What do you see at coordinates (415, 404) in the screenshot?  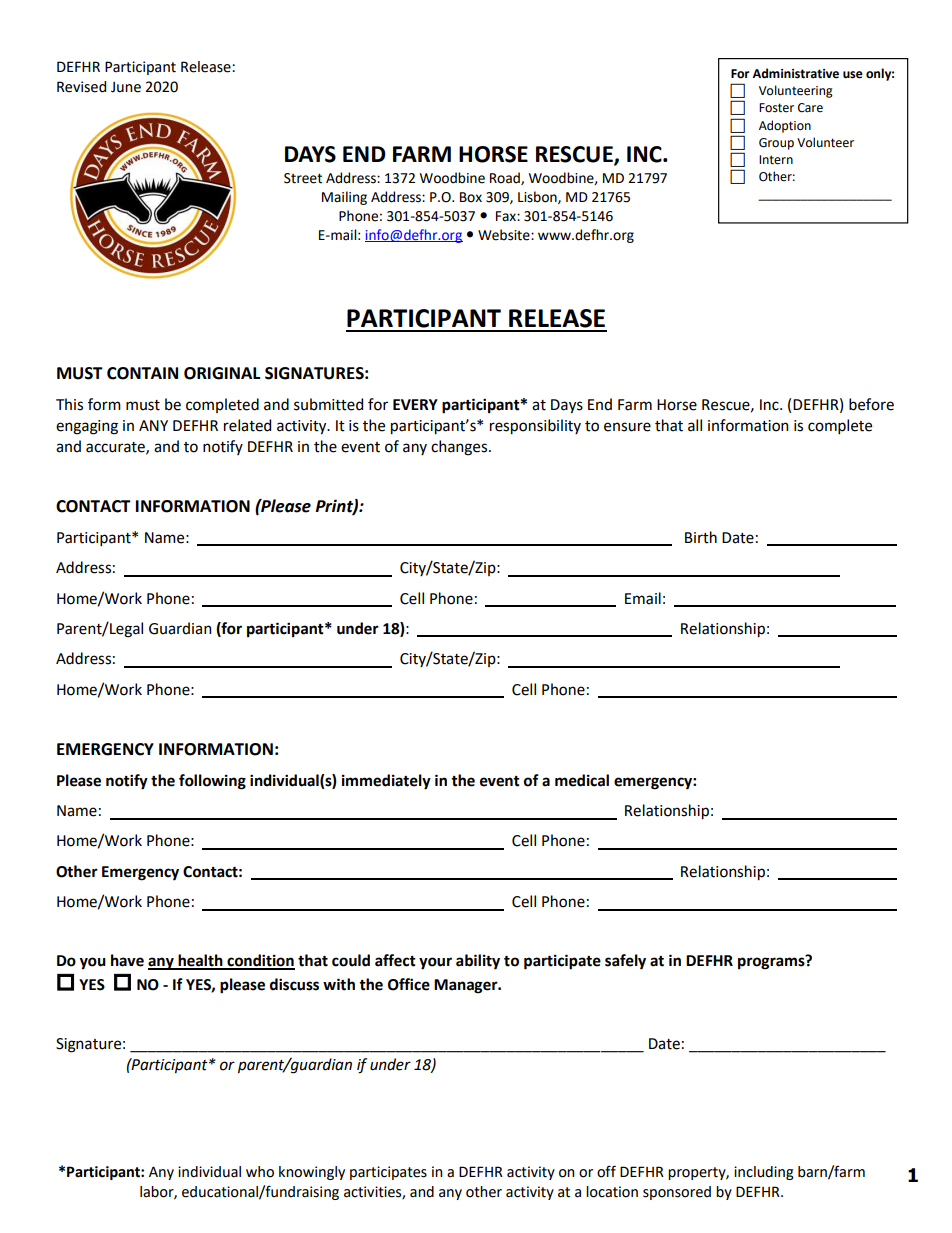 I see `EVERY` at bounding box center [415, 404].
